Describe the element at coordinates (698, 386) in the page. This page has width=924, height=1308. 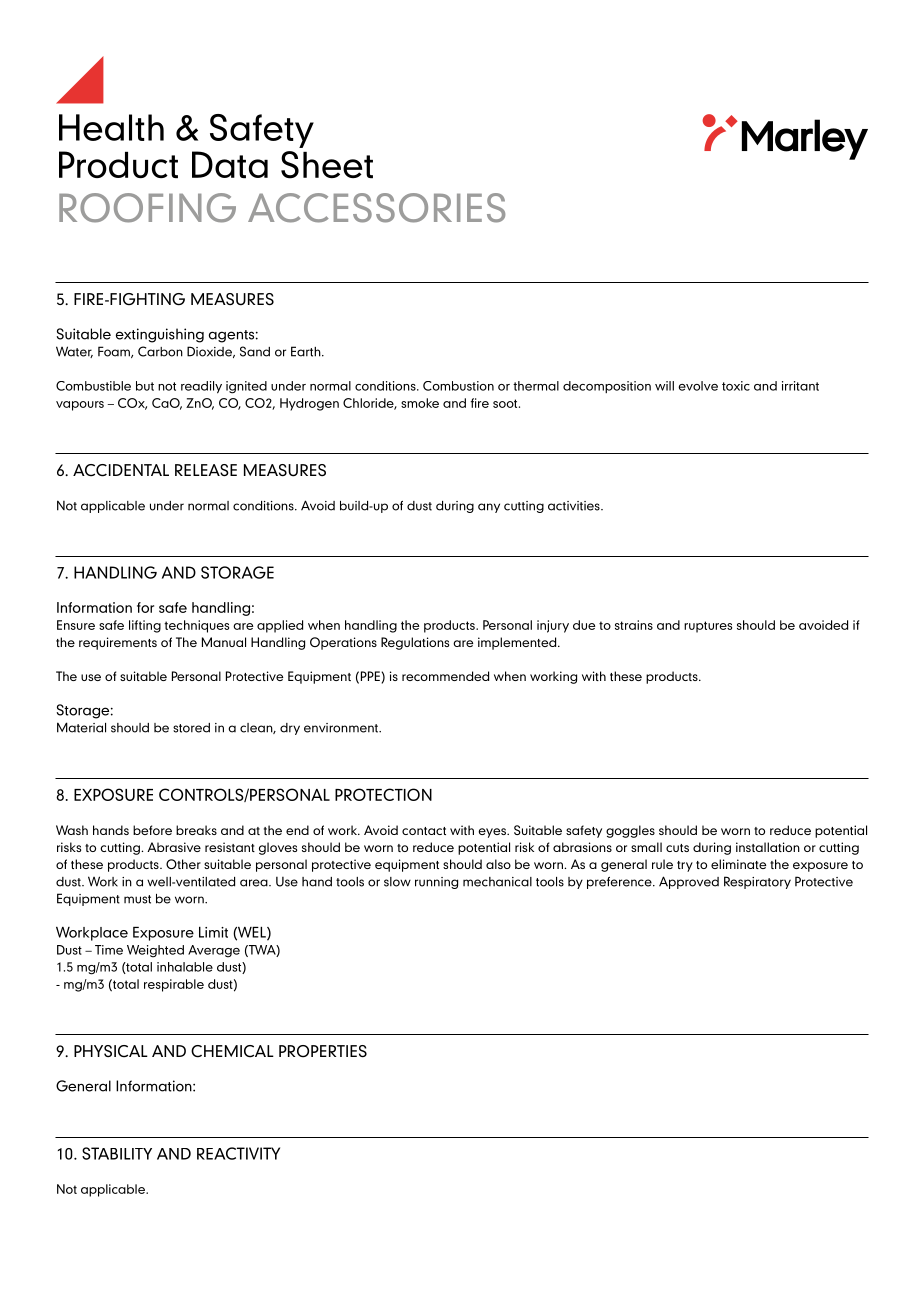
I see `evolve` at that location.
